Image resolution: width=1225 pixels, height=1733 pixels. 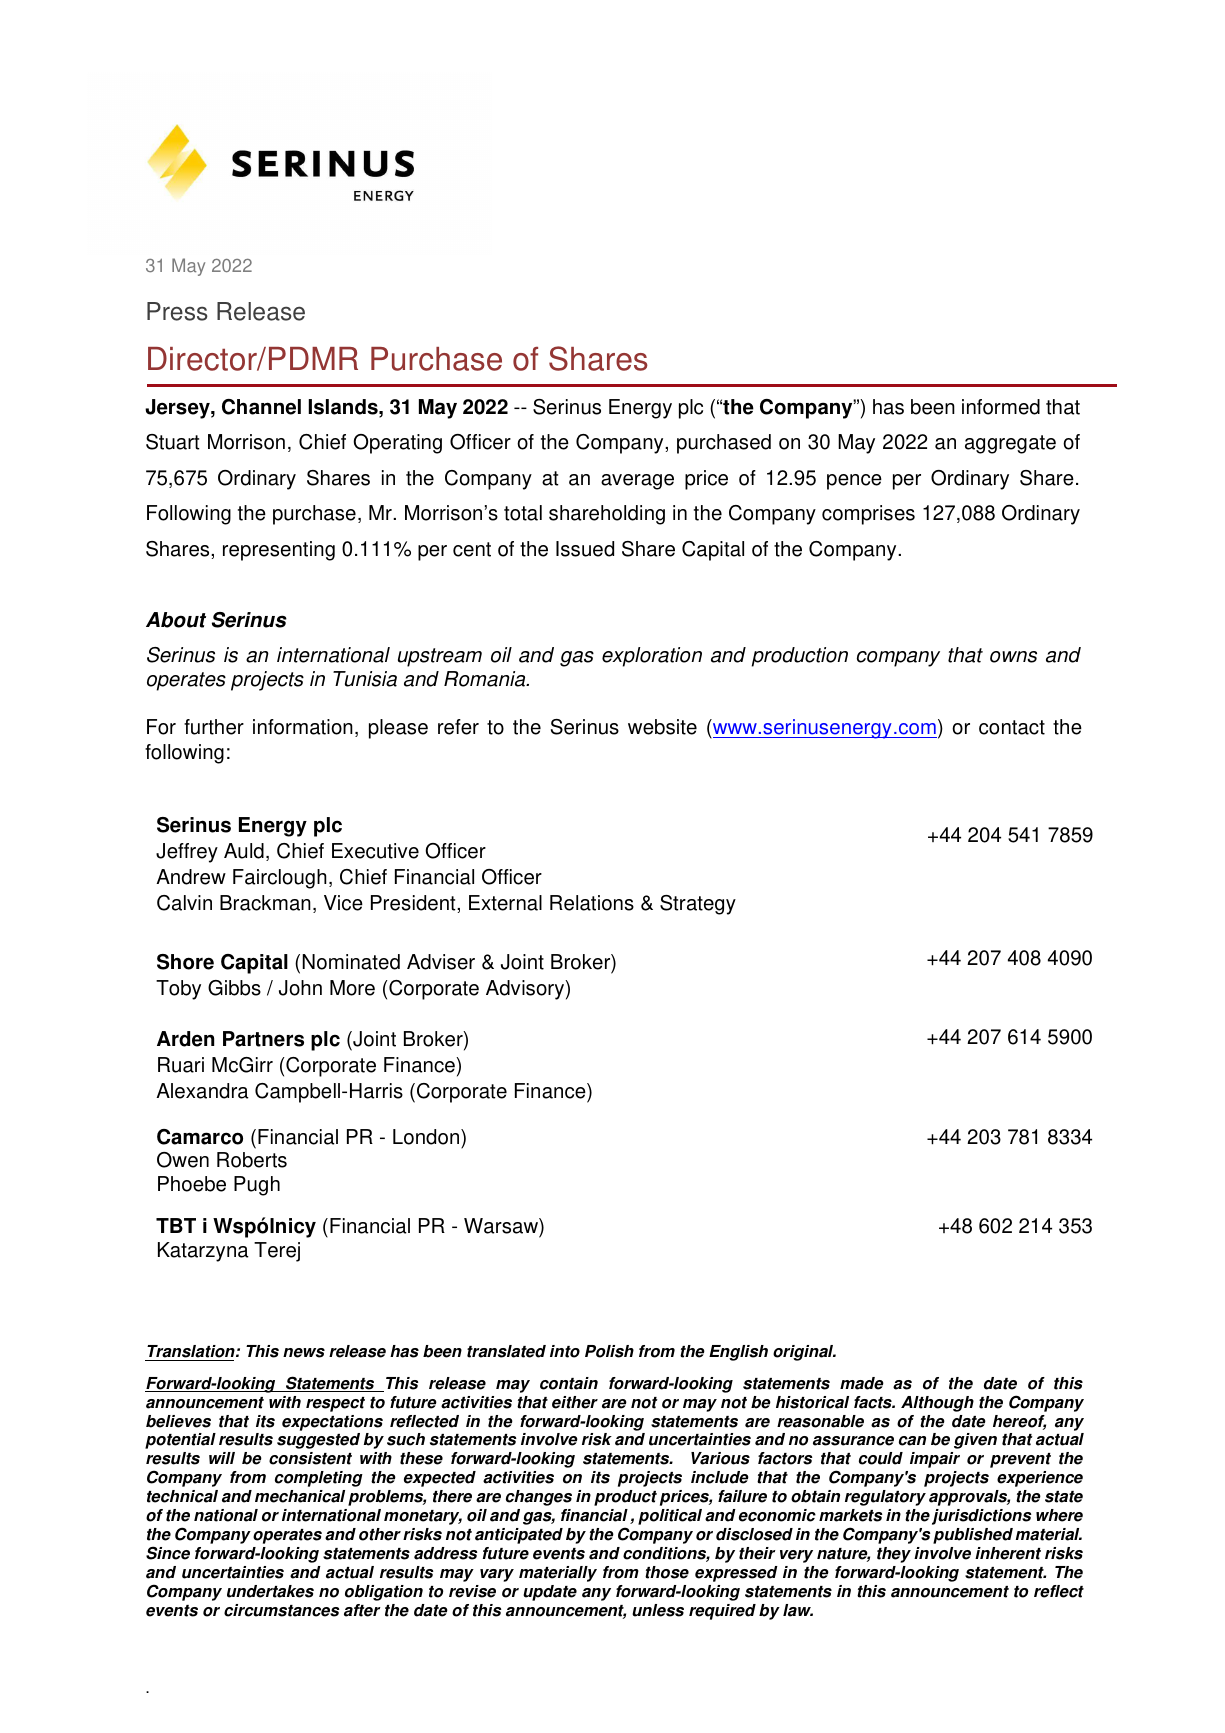 What do you see at coordinates (252, 1160) in the page?
I see `Roberts` at bounding box center [252, 1160].
